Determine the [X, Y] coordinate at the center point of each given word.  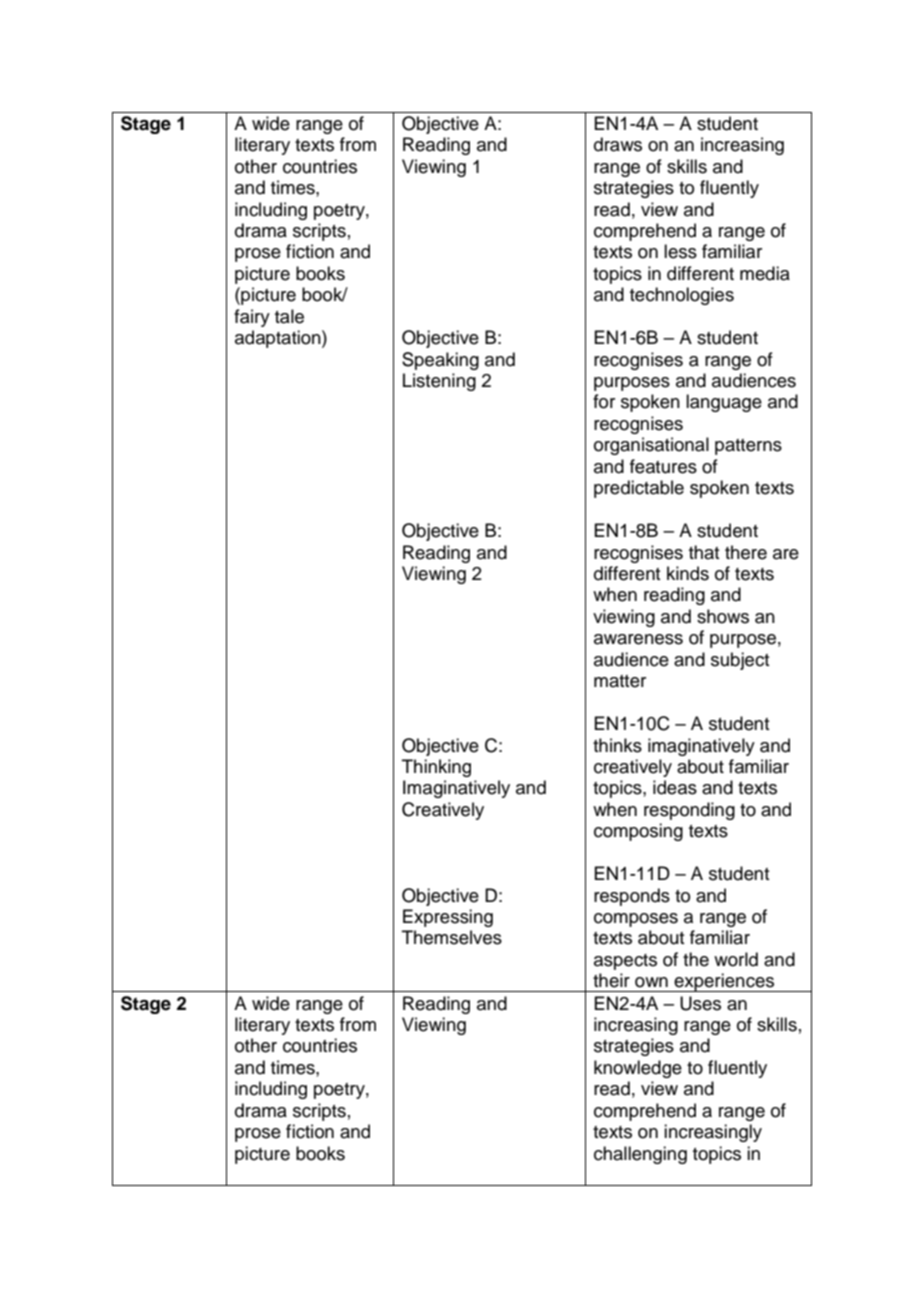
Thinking [436, 768]
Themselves [452, 937]
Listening [439, 382]
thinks [617, 745]
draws [618, 144]
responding [689, 811]
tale [289, 316]
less [680, 251]
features [663, 466]
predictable [639, 489]
